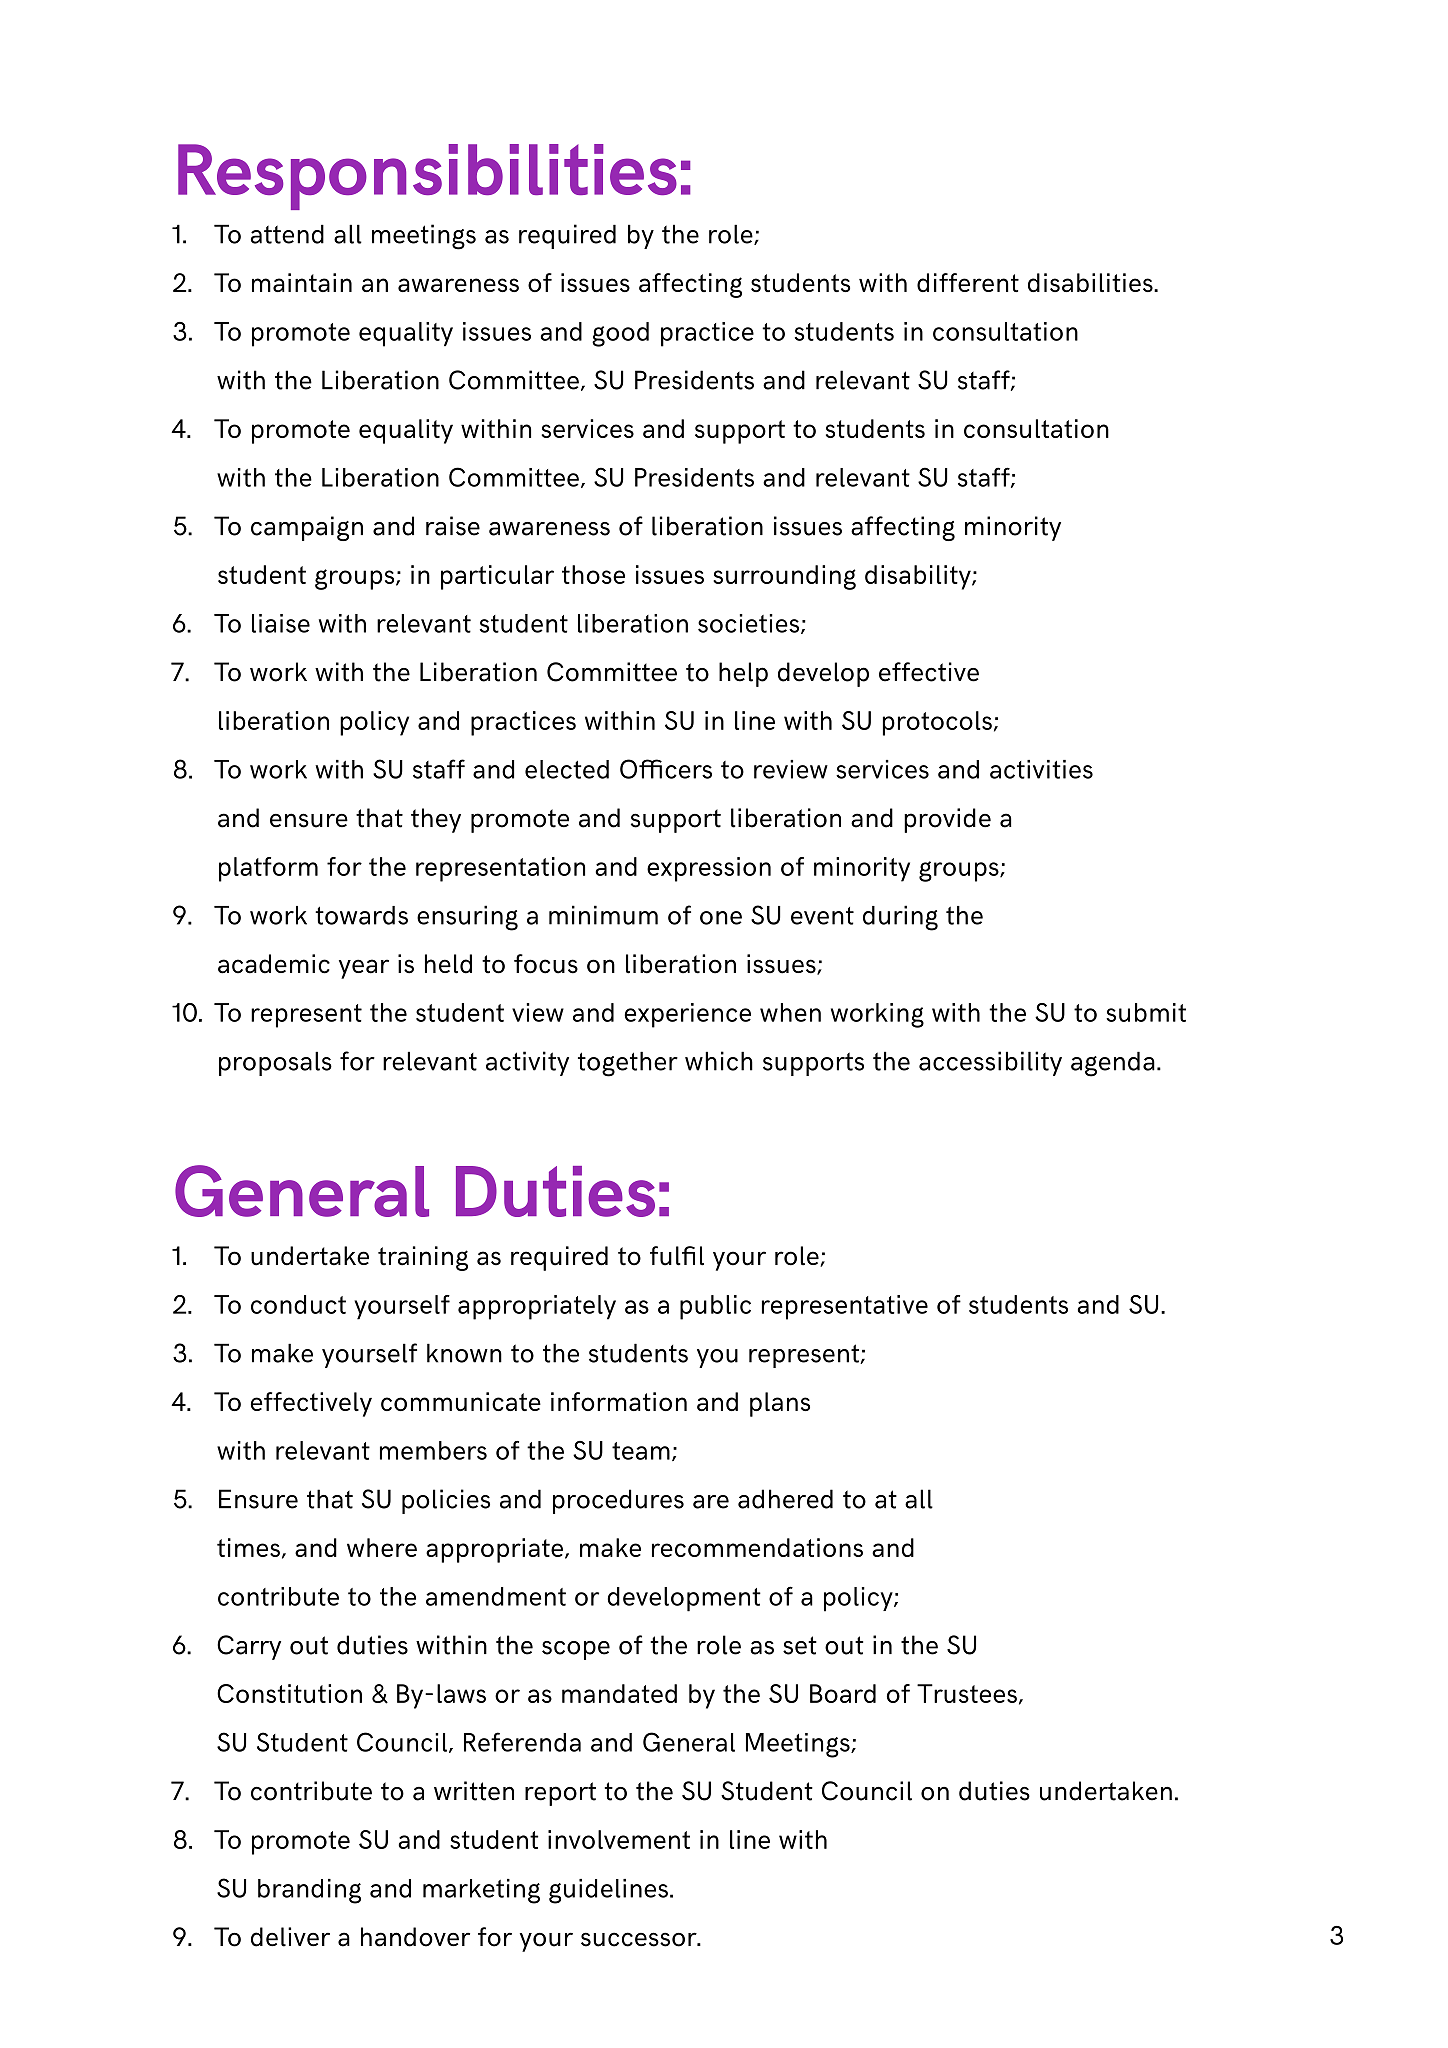 This image has width=1448, height=2048. I want to click on good, so click(620, 334).
